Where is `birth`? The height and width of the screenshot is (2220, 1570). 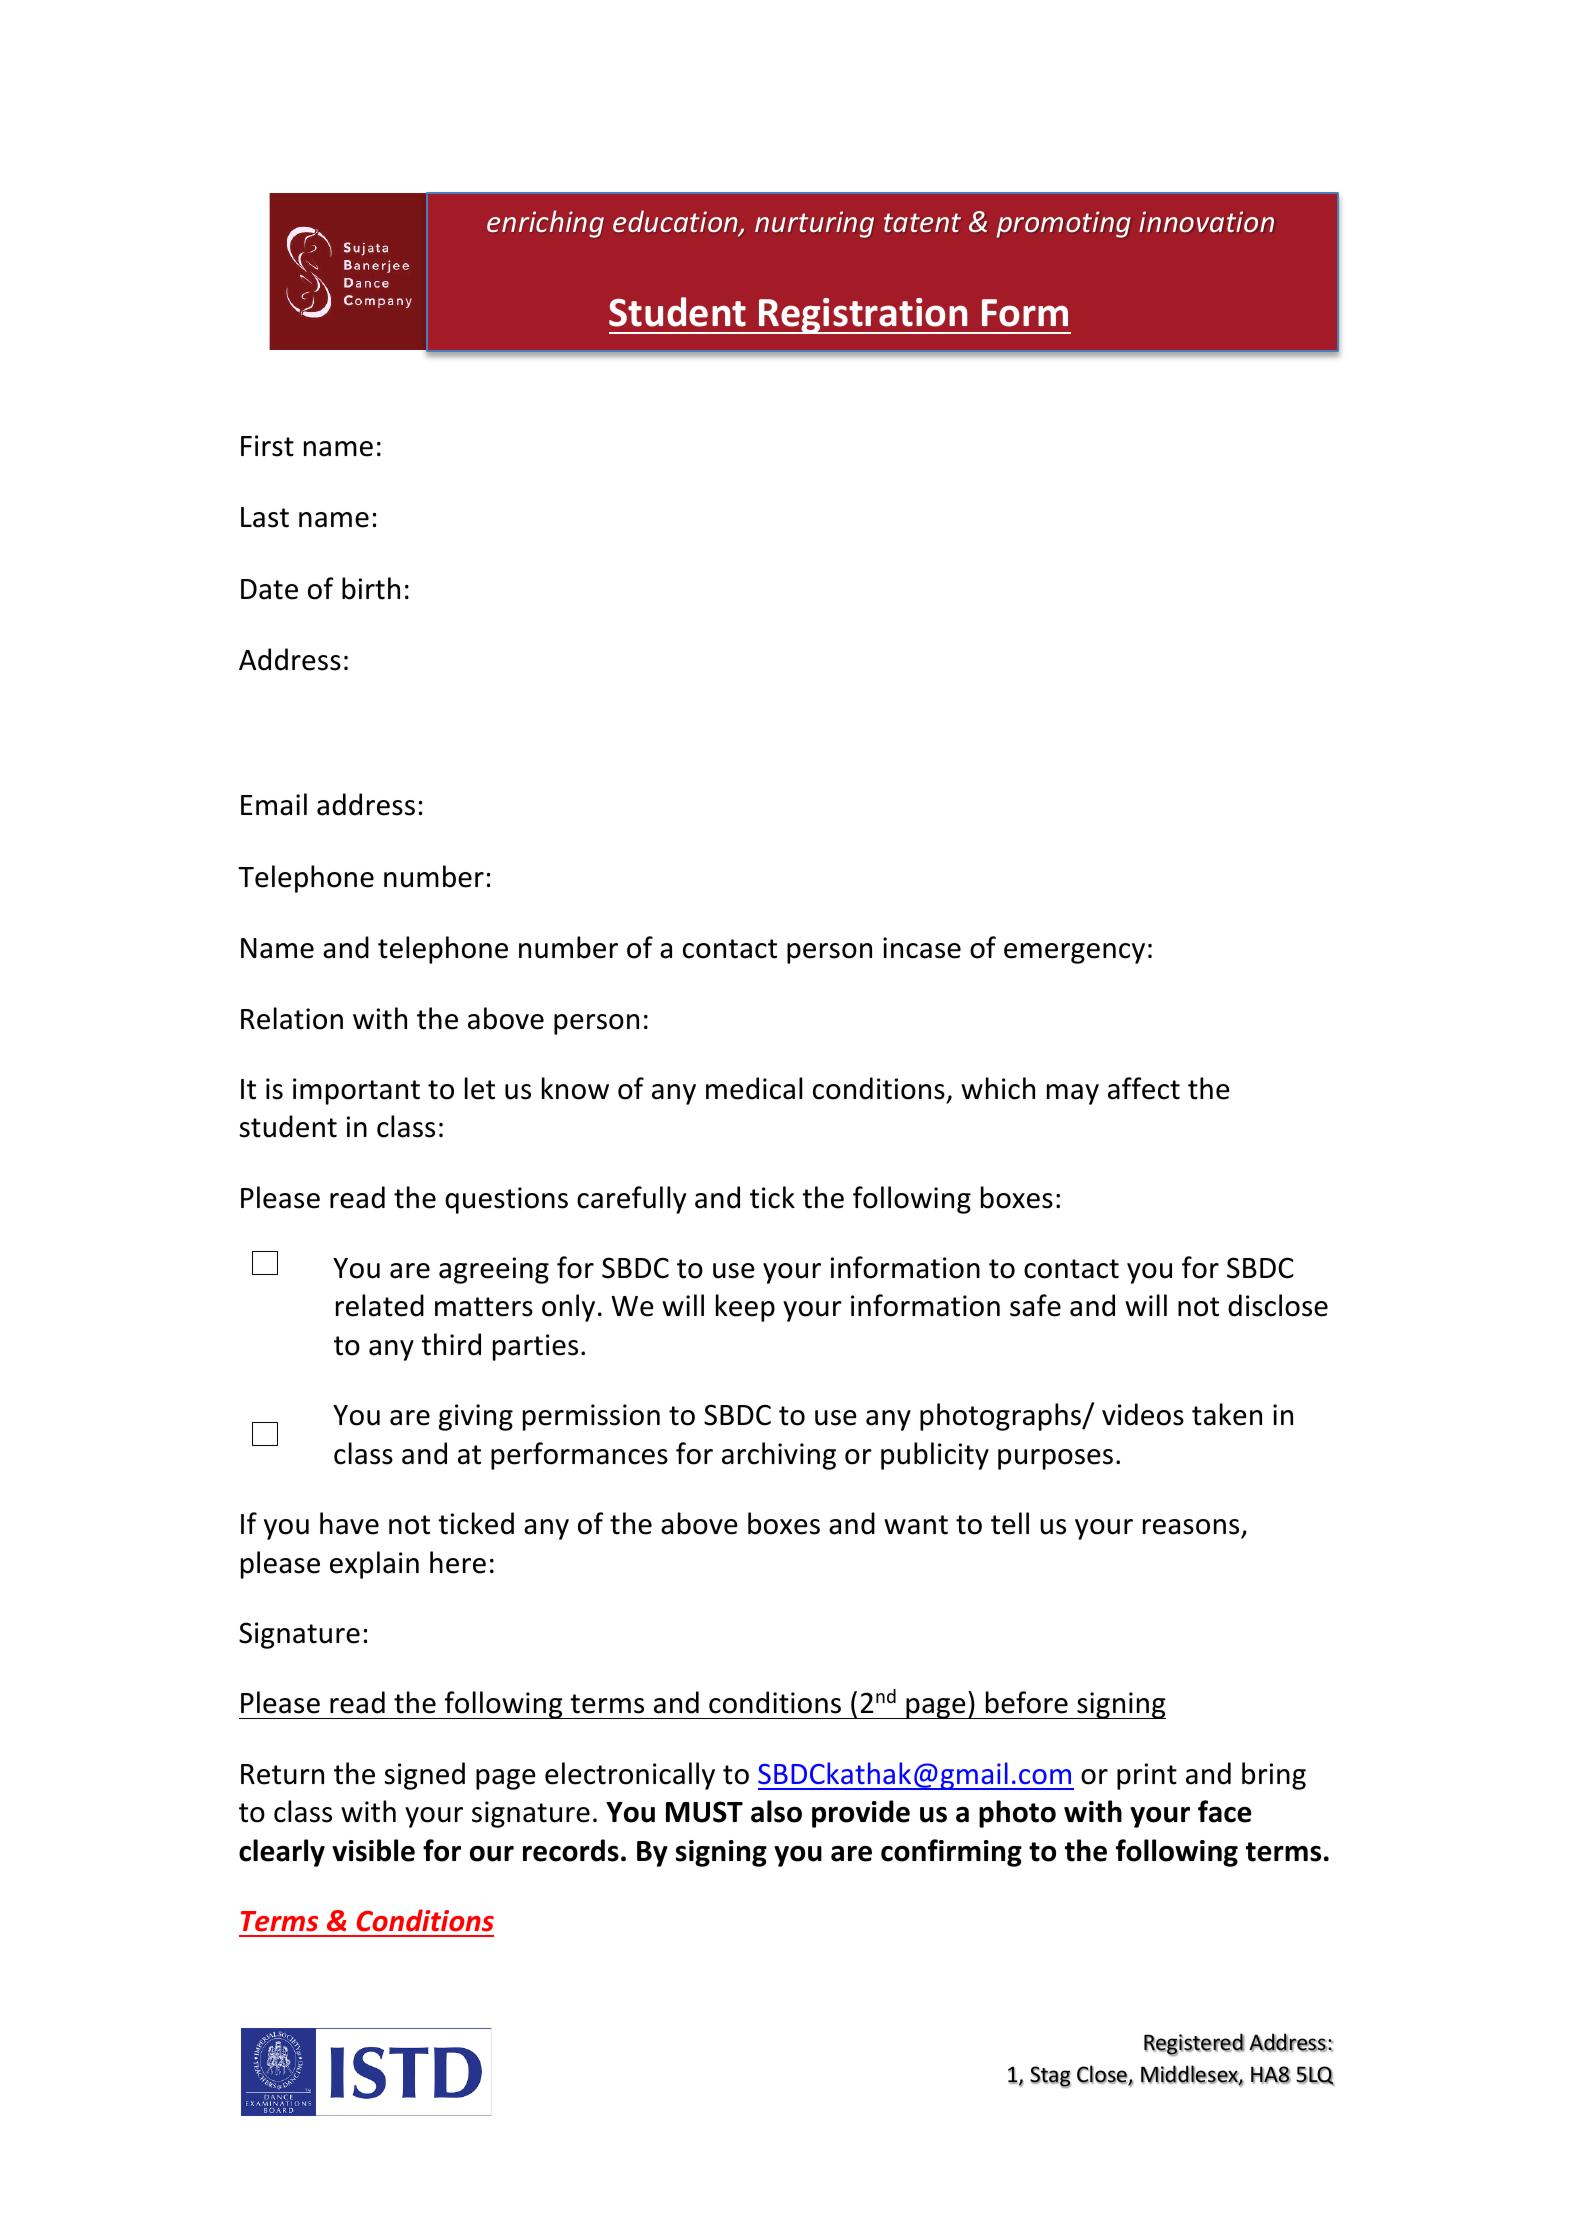
birth is located at coordinates (371, 588).
